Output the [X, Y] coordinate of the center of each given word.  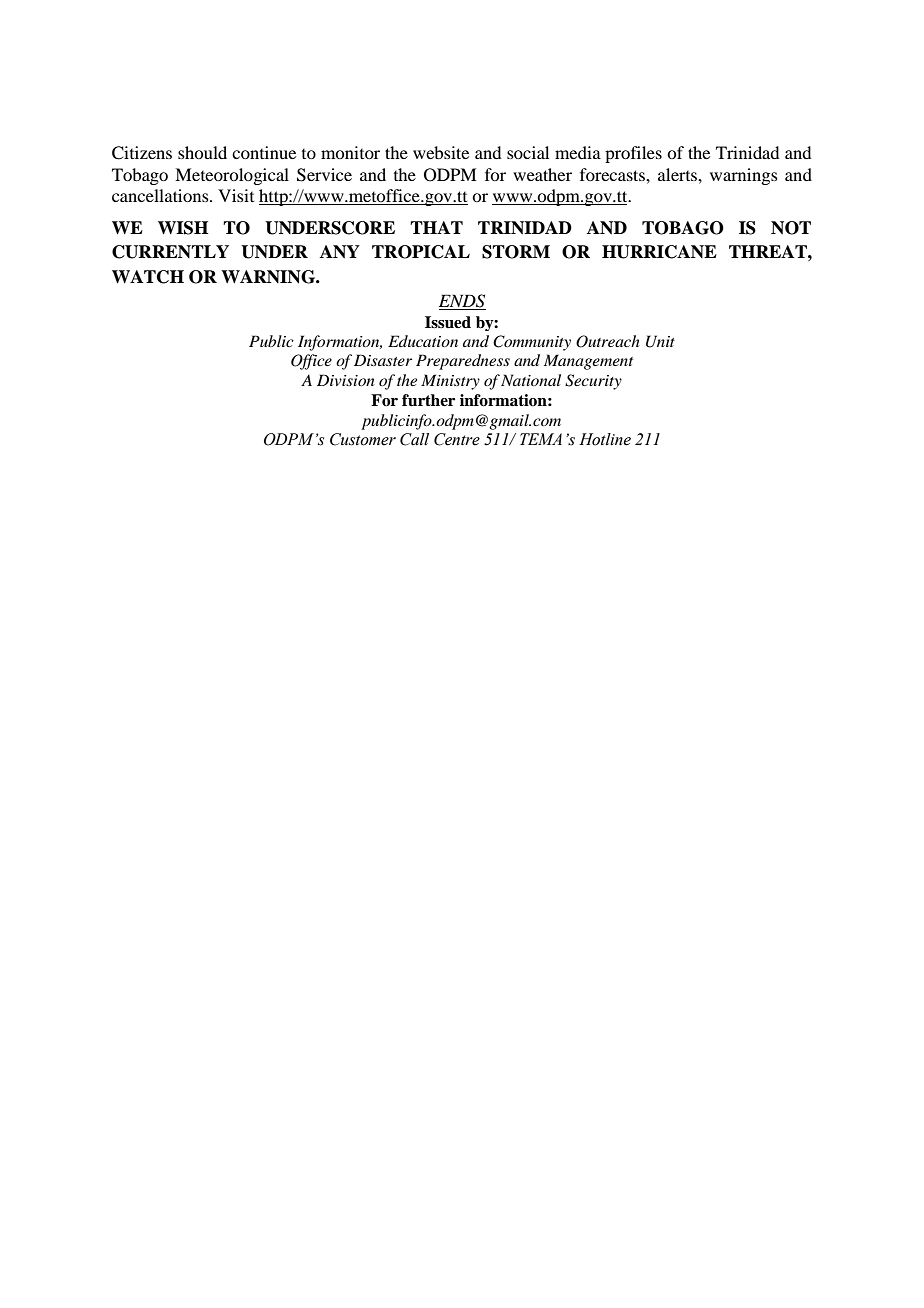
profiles [633, 154]
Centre [457, 439]
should [202, 152]
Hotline [605, 439]
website [441, 152]
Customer [363, 439]
